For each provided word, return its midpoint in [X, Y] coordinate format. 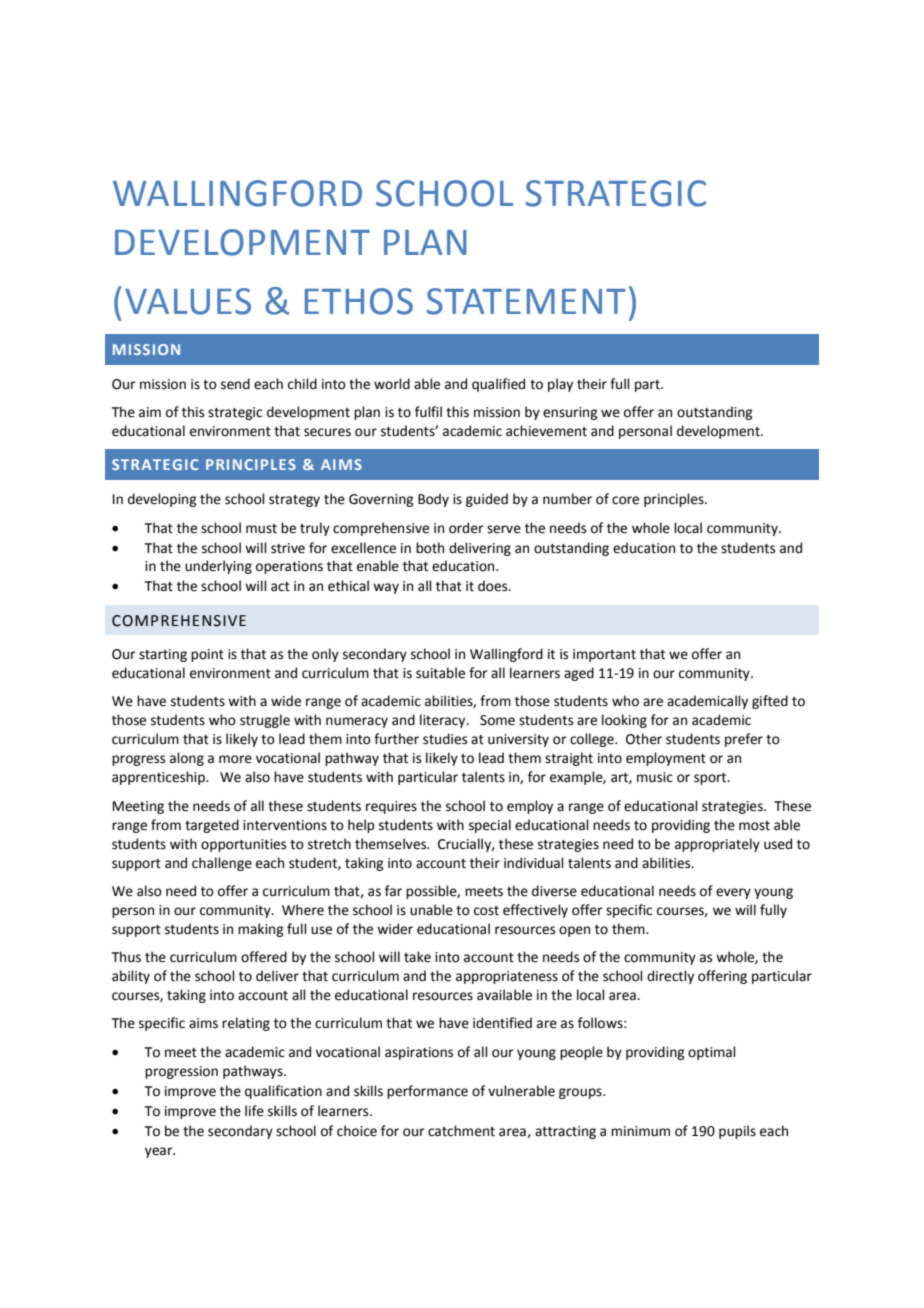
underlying [218, 567]
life [254, 1111]
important [604, 655]
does [494, 586]
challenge [222, 864]
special [490, 826]
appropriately [717, 845]
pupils [737, 1132]
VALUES [188, 301]
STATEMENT [526, 301]
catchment [461, 1131]
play [560, 385]
